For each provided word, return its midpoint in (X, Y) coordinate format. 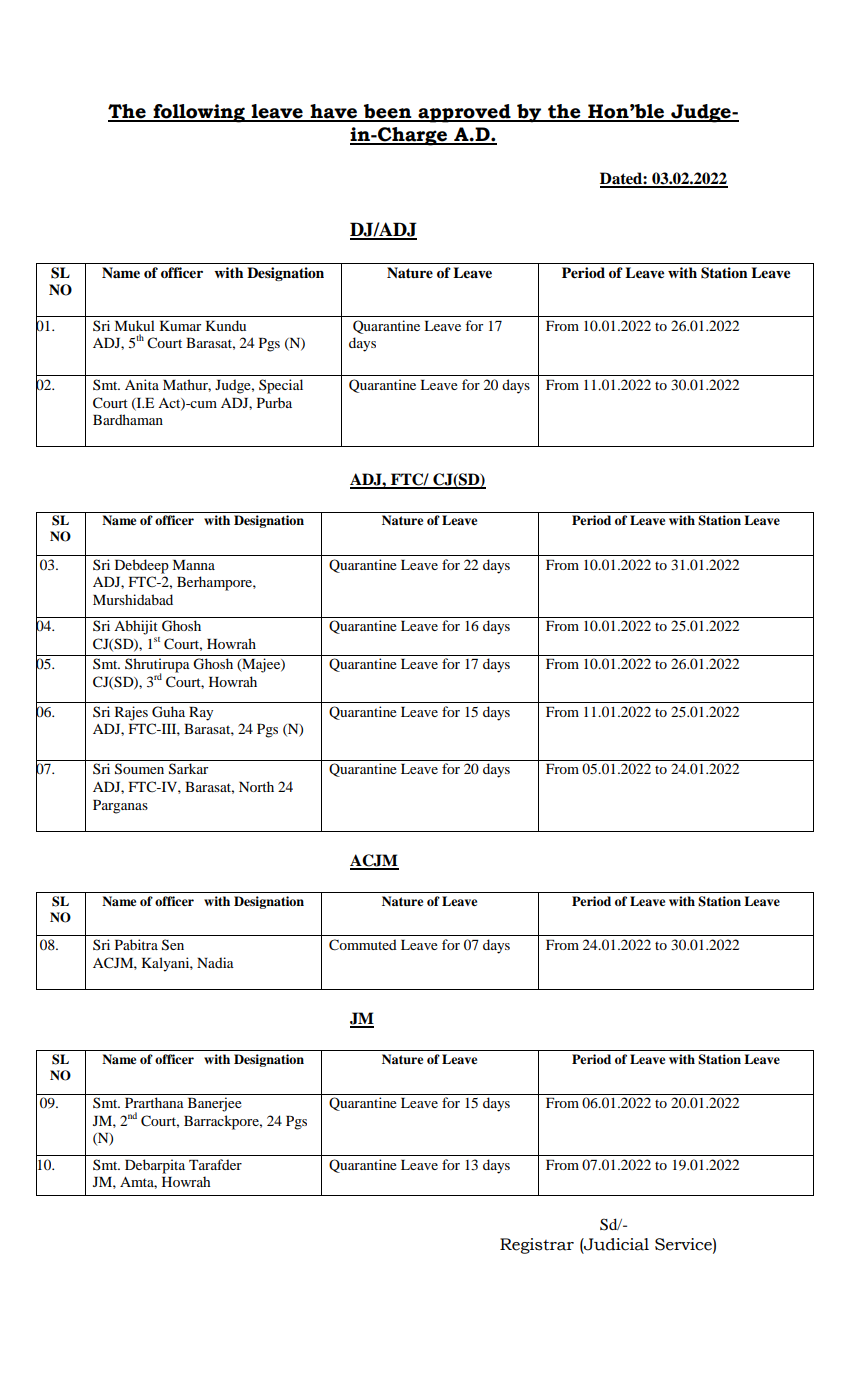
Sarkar (188, 769)
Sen (173, 945)
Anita (142, 384)
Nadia (215, 962)
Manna (193, 565)
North (256, 786)
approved (464, 113)
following (199, 113)
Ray (201, 714)
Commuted (363, 945)
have (334, 112)
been (388, 112)
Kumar (180, 326)
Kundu (225, 325)
